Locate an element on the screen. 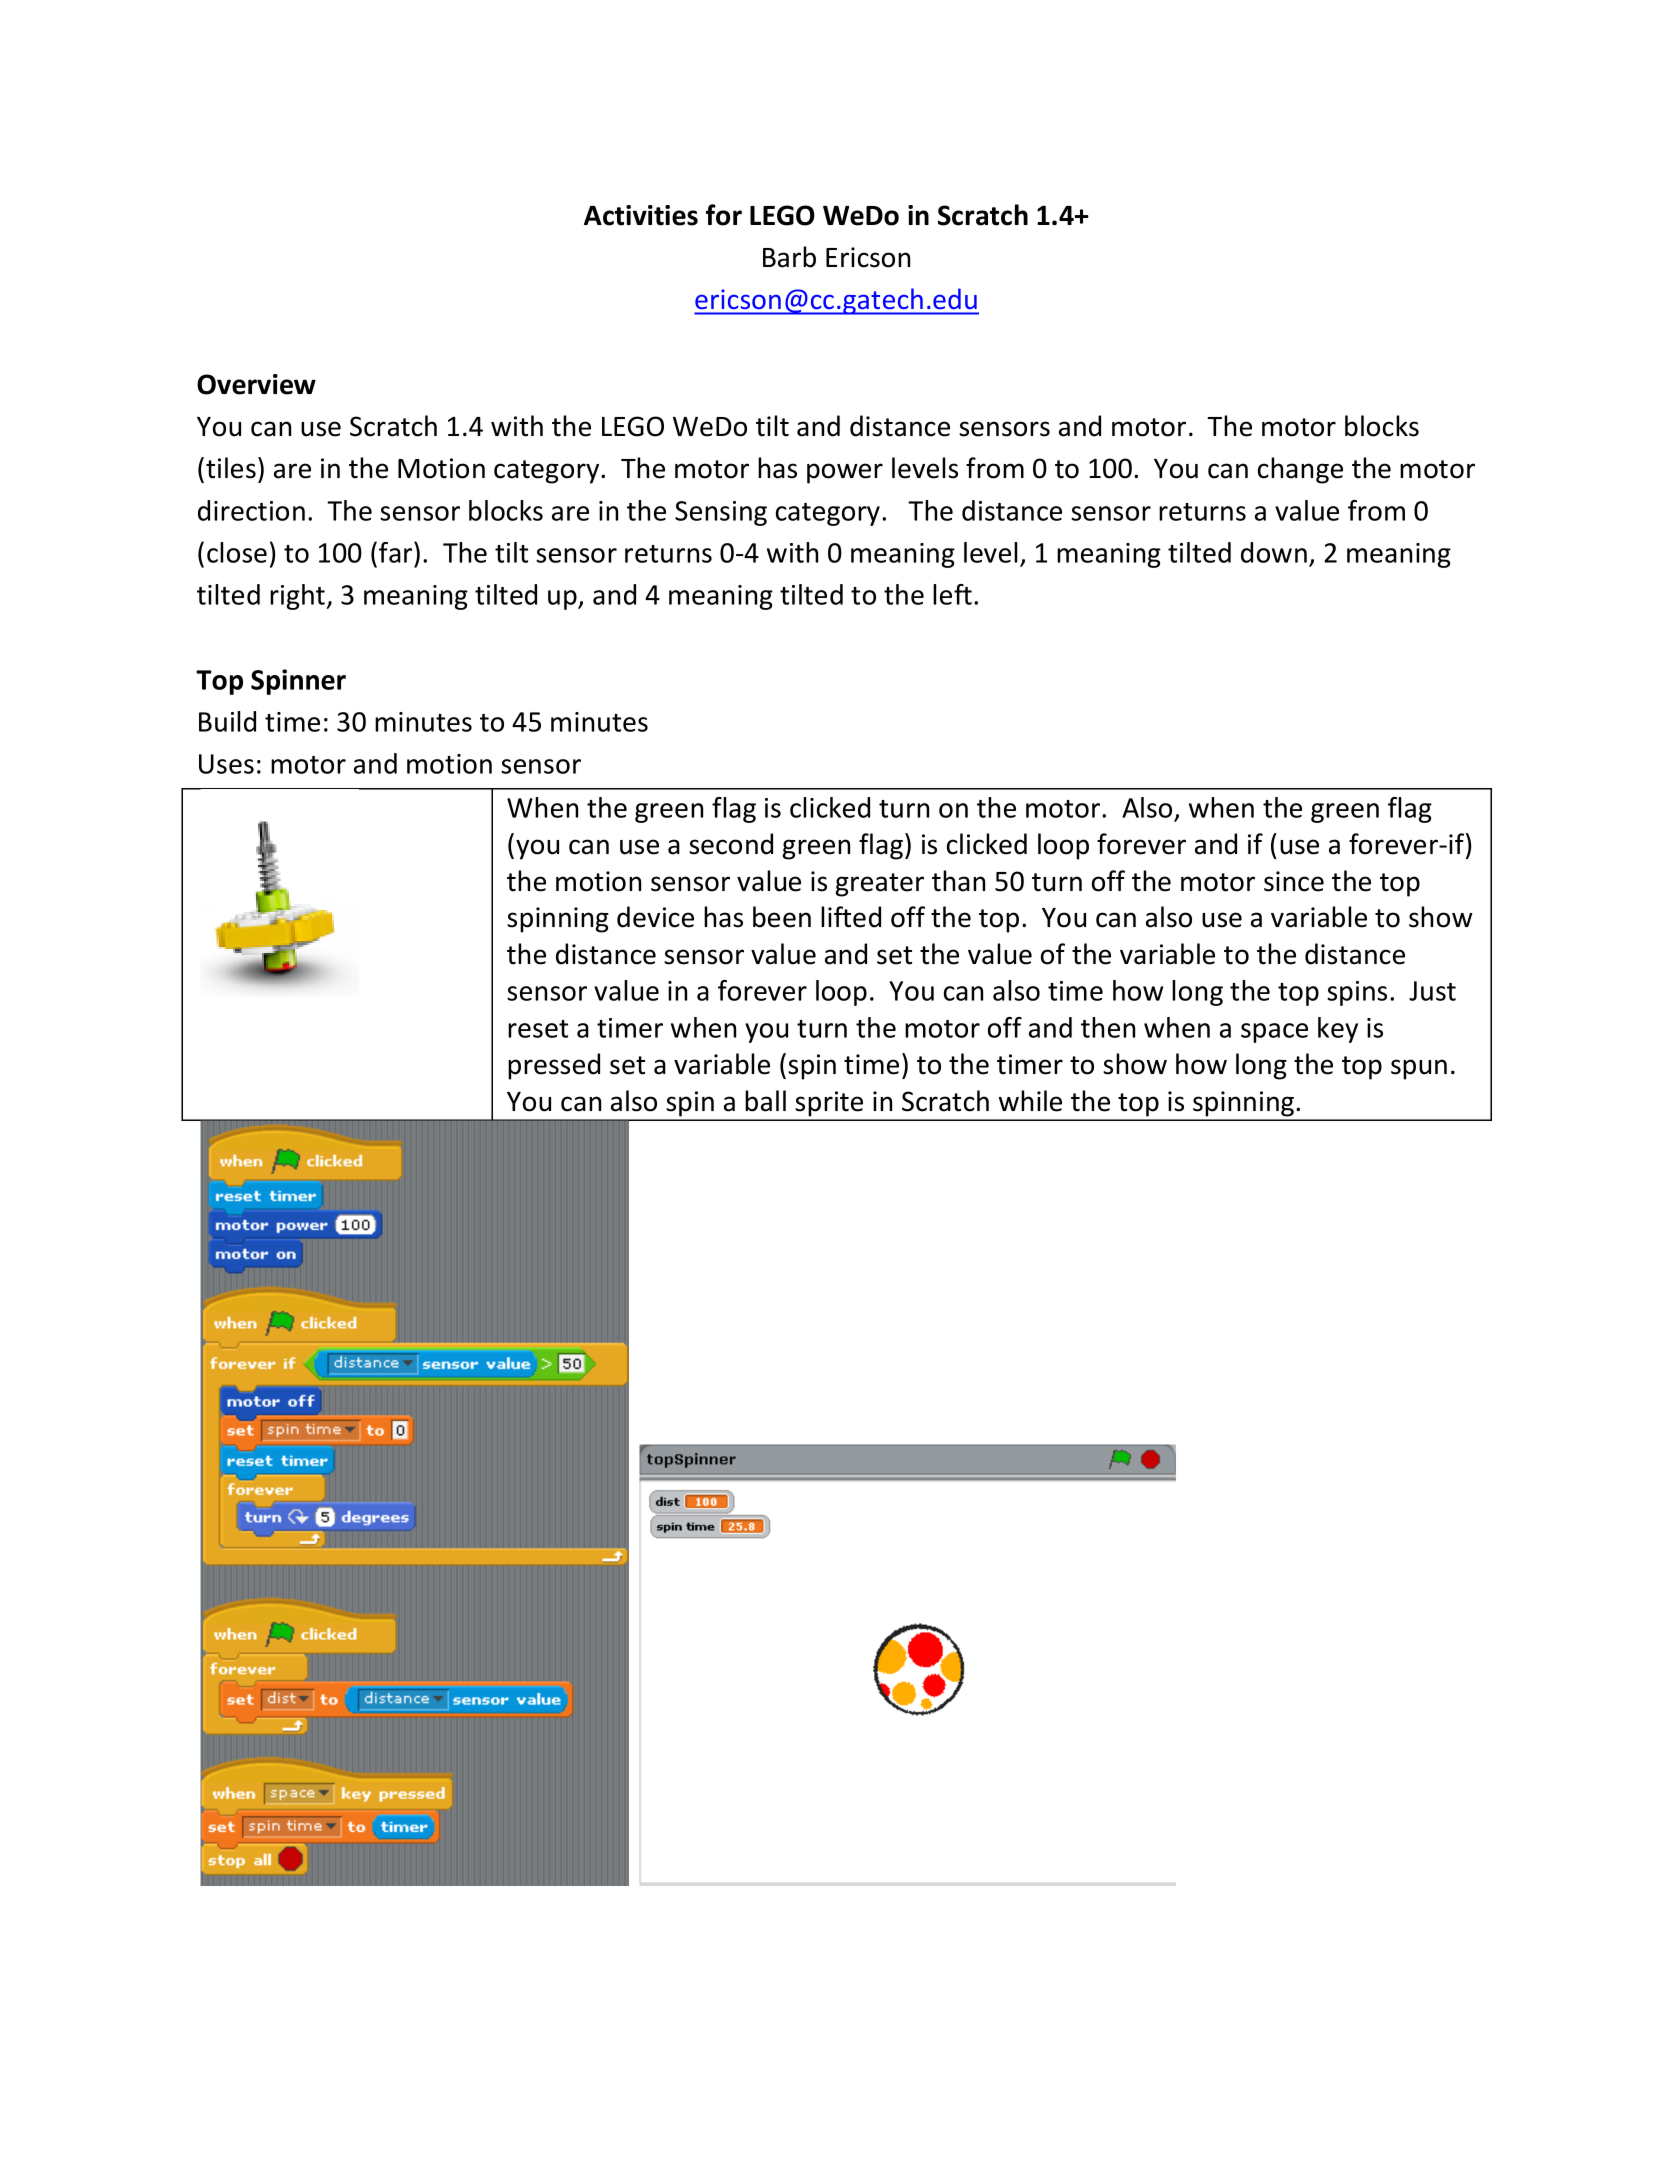  Uses is located at coordinates (226, 764).
